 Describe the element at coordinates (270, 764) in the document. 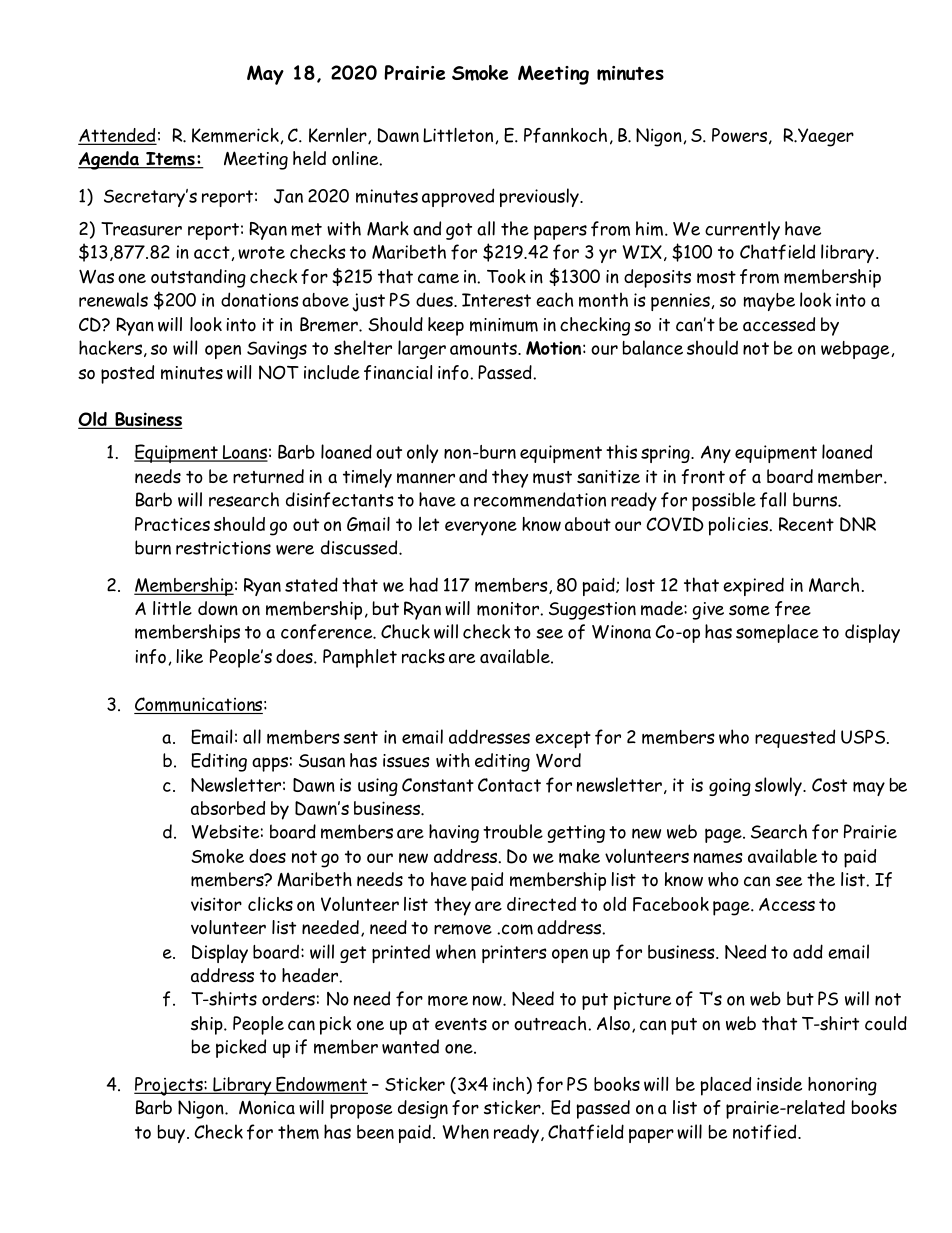

I see `apps` at that location.
